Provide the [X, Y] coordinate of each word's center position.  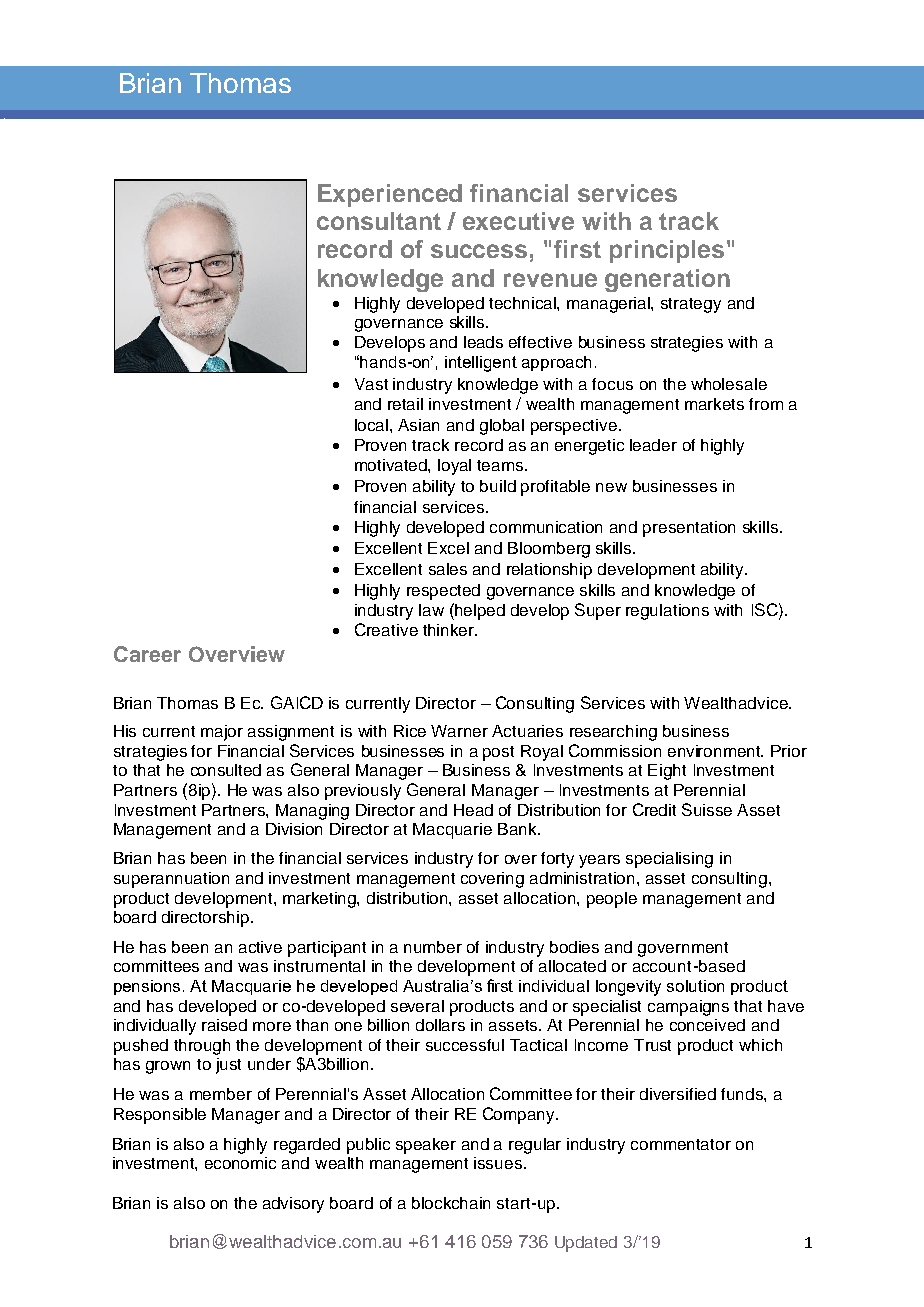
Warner [459, 731]
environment [715, 751]
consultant [379, 221]
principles [667, 251]
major [222, 733]
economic [240, 1163]
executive [518, 221]
